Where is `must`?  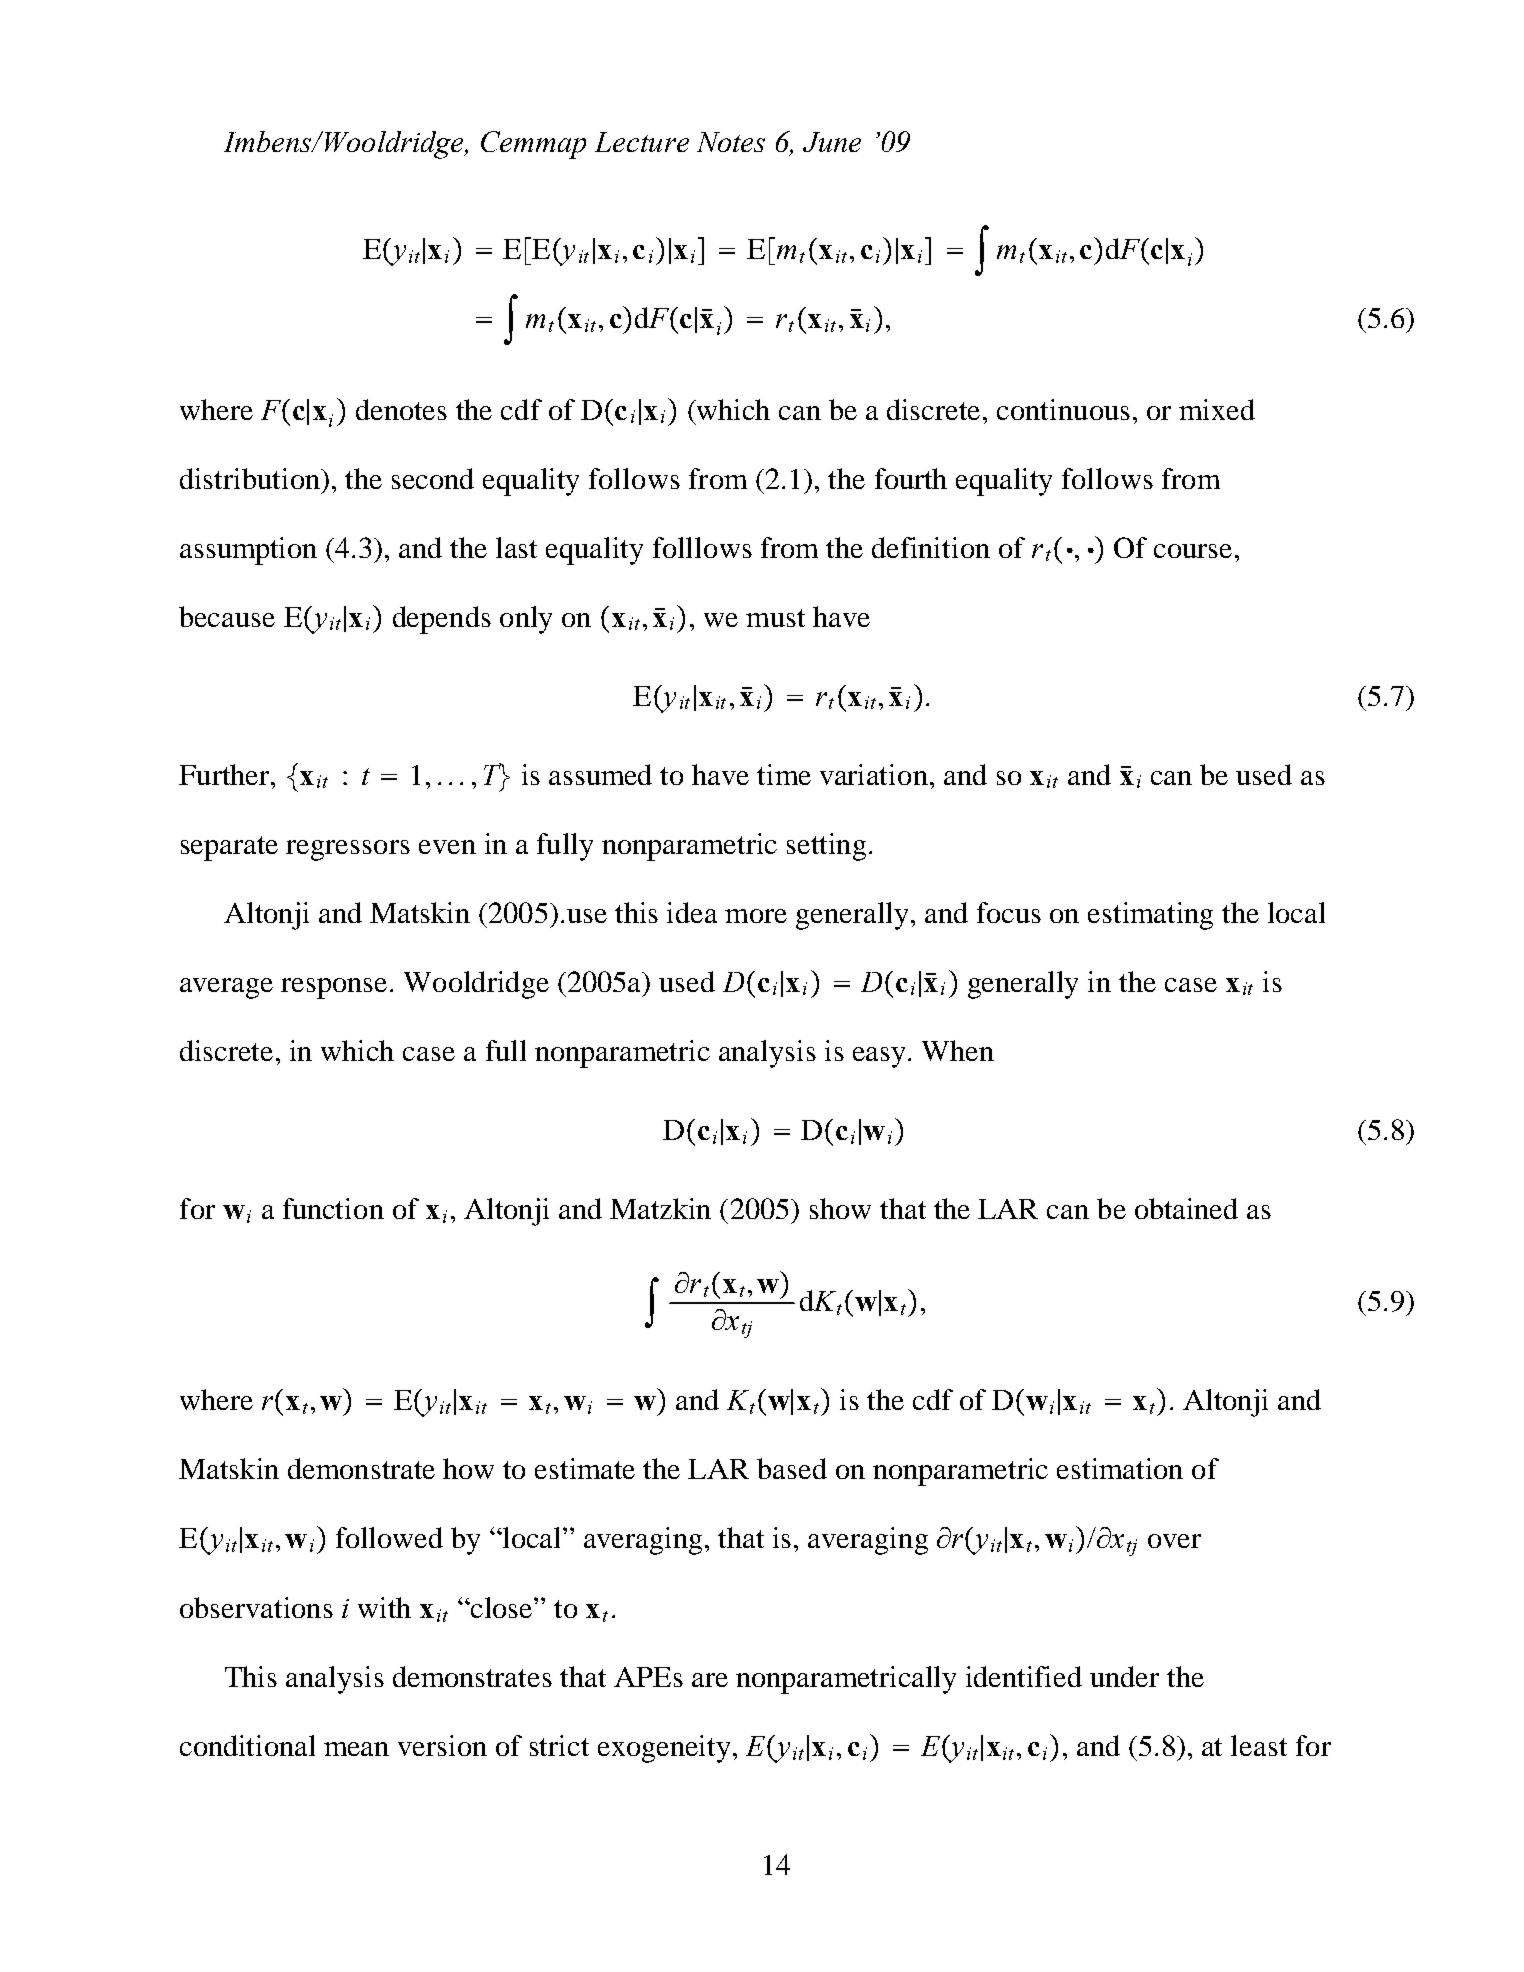
must is located at coordinates (775, 618).
